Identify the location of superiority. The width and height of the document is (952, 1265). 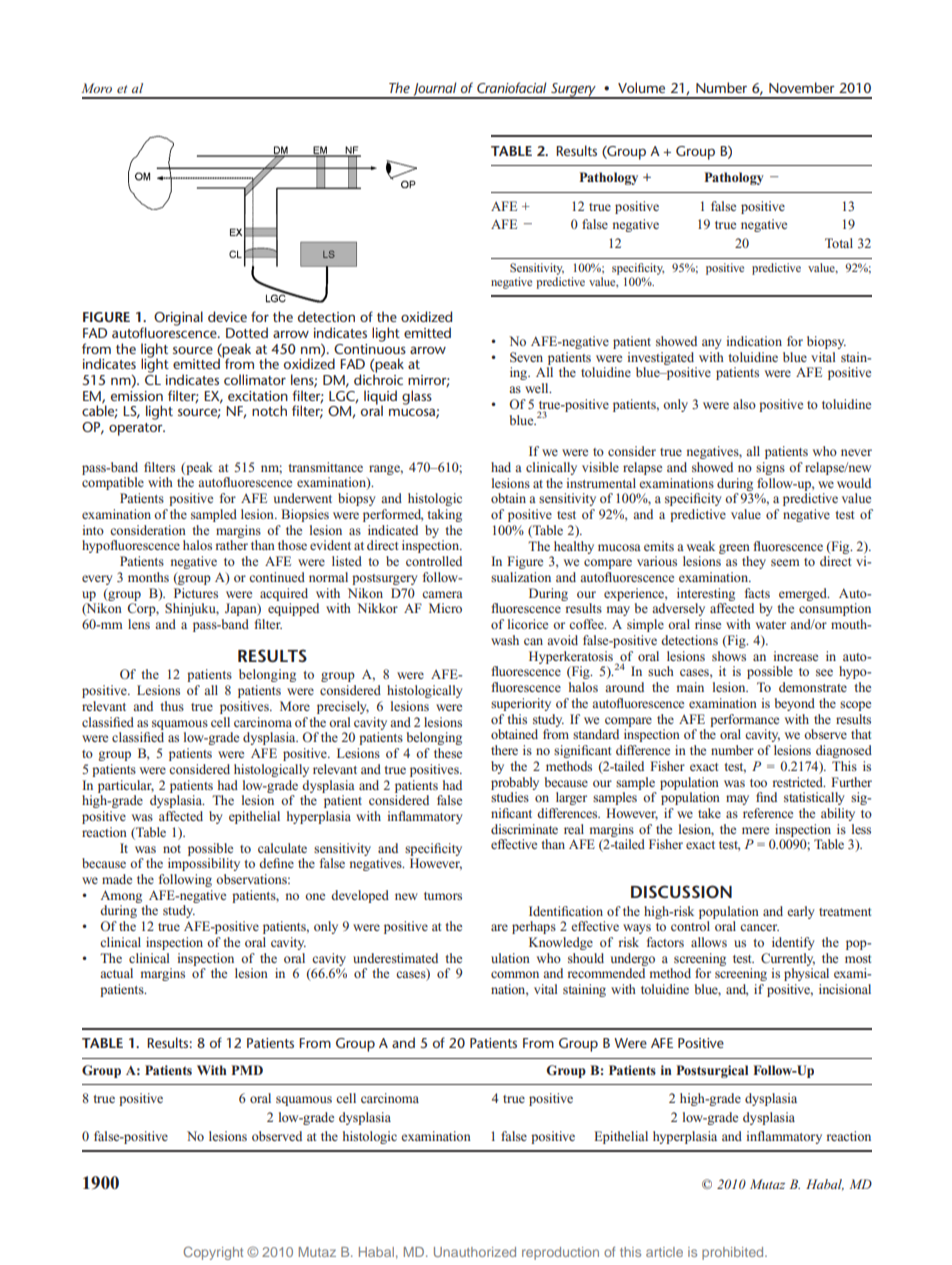
(521, 704).
